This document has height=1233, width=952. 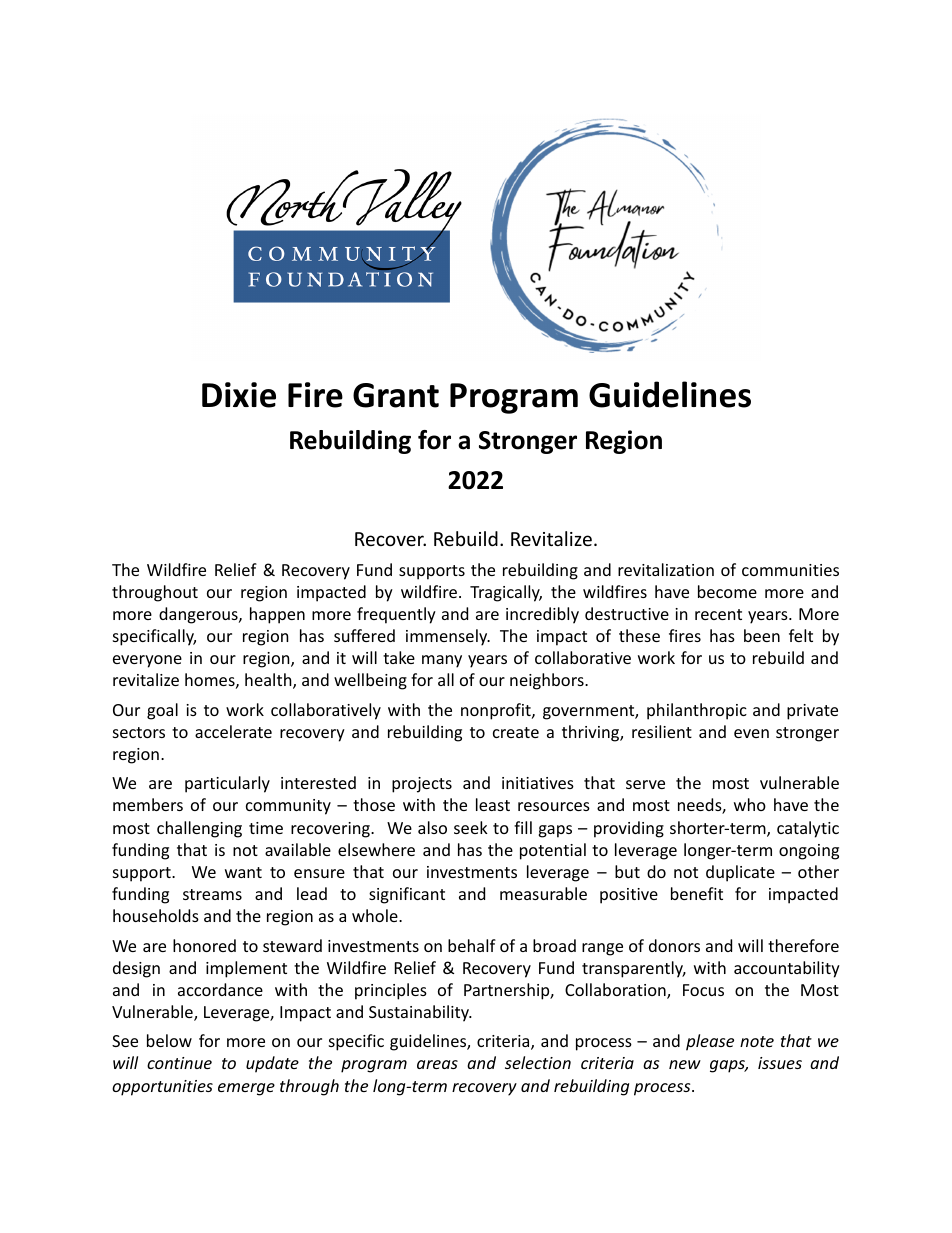 What do you see at coordinates (396, 395) in the document?
I see `Grant` at bounding box center [396, 395].
